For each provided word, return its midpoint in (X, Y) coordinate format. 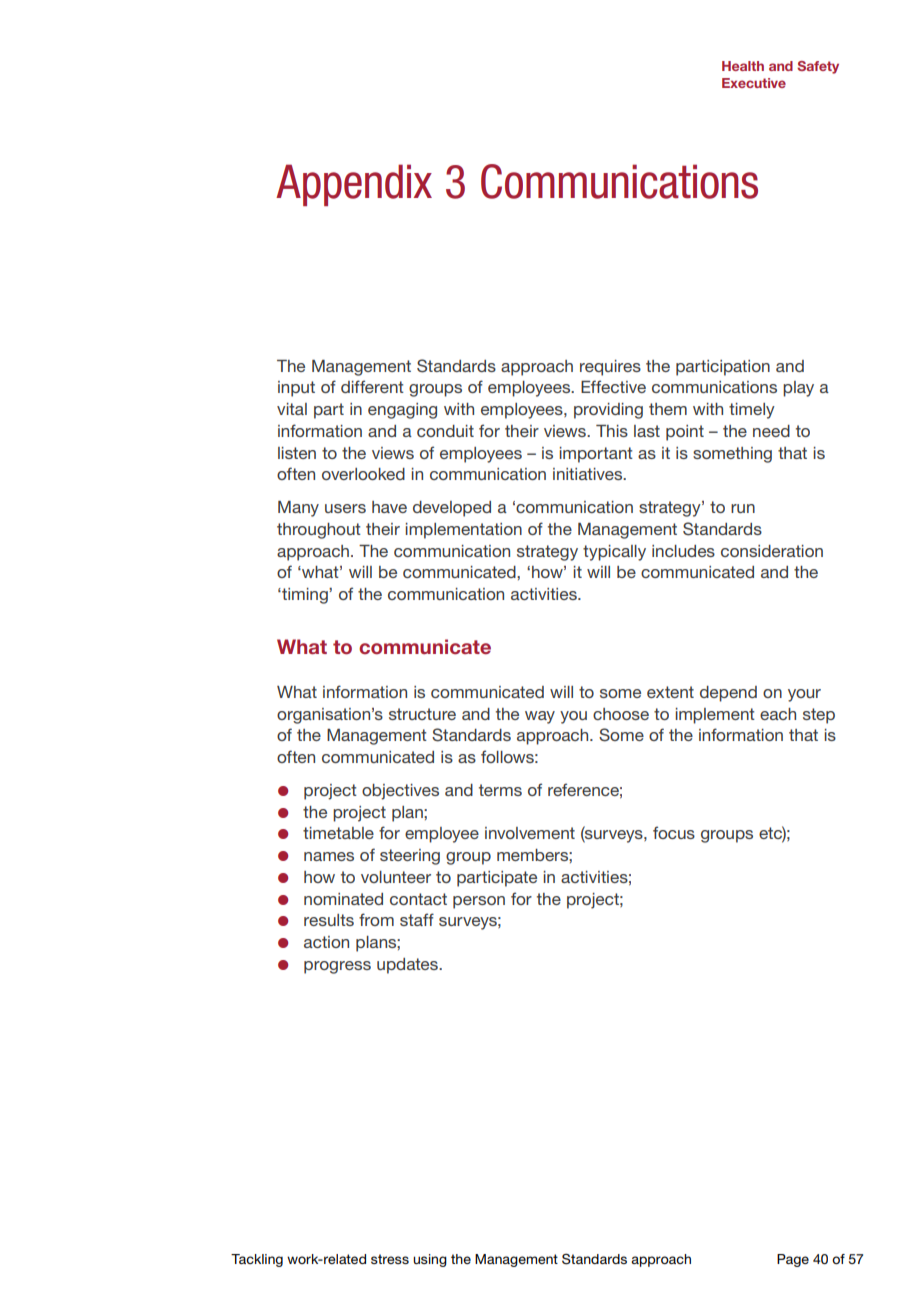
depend (728, 694)
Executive (754, 83)
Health (743, 66)
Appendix (354, 185)
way (540, 717)
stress (390, 1259)
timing (305, 596)
